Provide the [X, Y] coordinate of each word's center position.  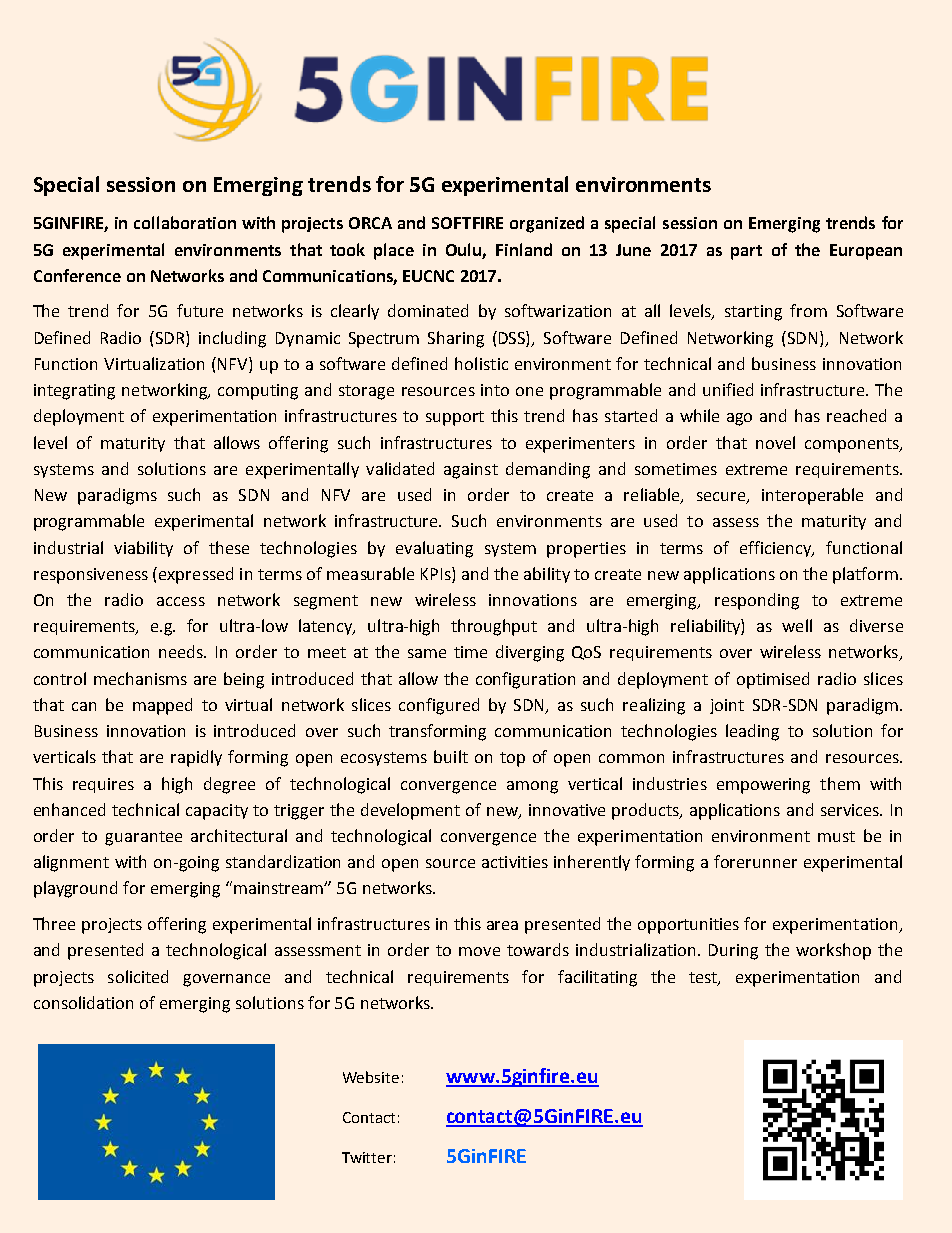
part [746, 252]
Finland [524, 249]
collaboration [185, 222]
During [733, 952]
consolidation [83, 1002]
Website [371, 1077]
